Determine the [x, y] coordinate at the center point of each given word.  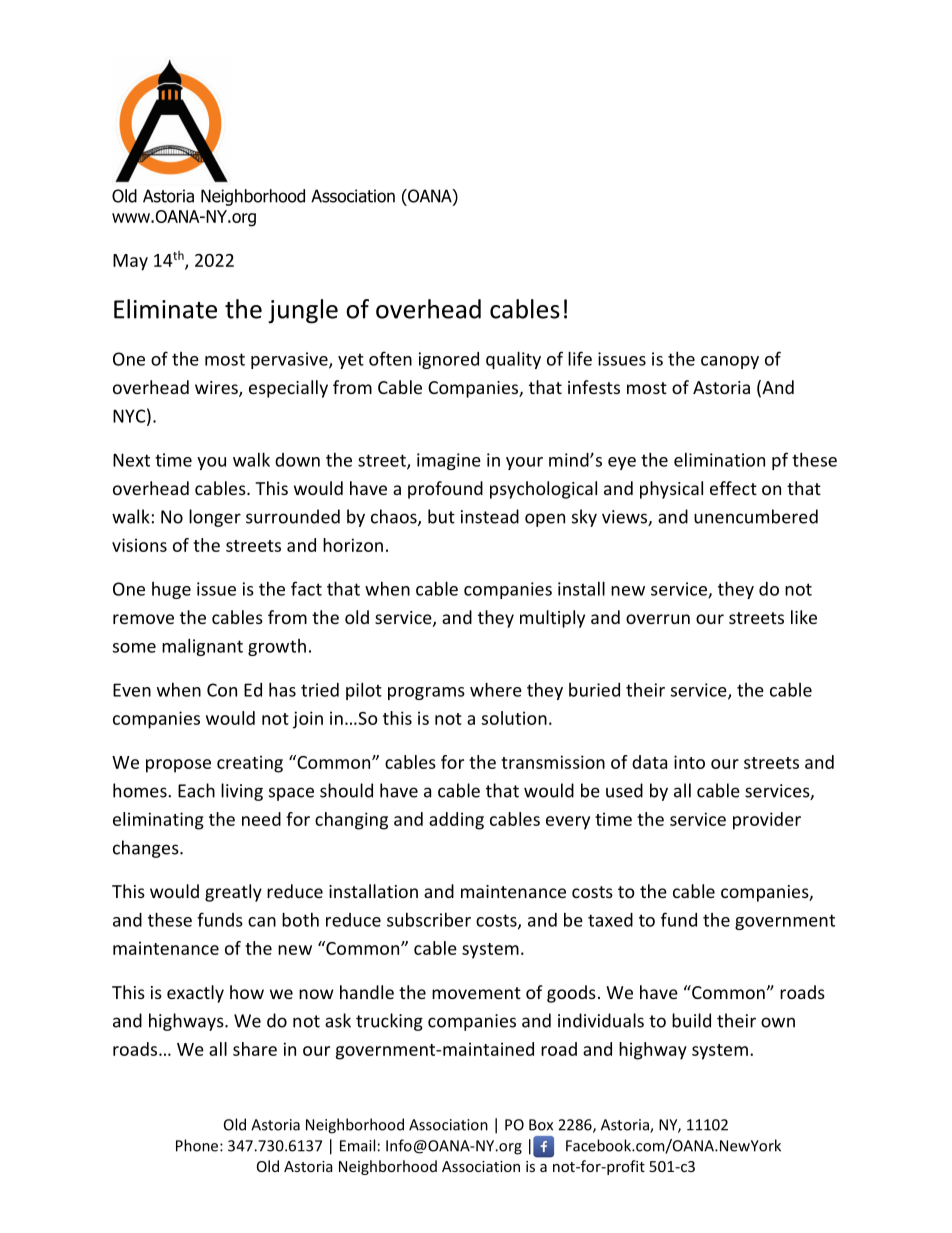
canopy [730, 362]
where [496, 689]
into [689, 762]
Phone [198, 1145]
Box [541, 1125]
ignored [449, 360]
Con [222, 690]
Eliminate [165, 309]
